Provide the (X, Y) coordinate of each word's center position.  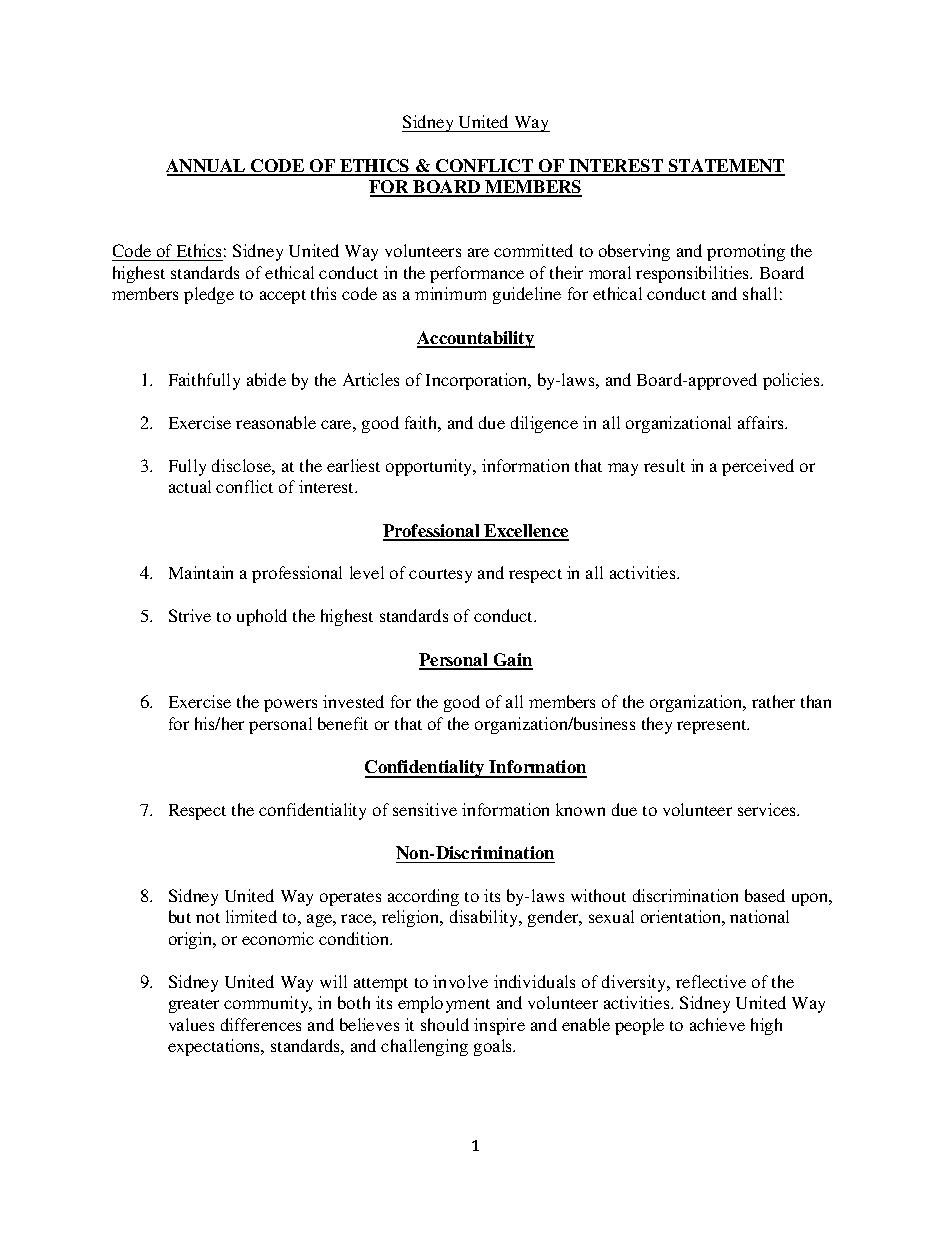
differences (261, 1024)
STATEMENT (725, 167)
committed (533, 250)
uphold (262, 617)
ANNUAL (207, 167)
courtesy (440, 576)
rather (773, 701)
